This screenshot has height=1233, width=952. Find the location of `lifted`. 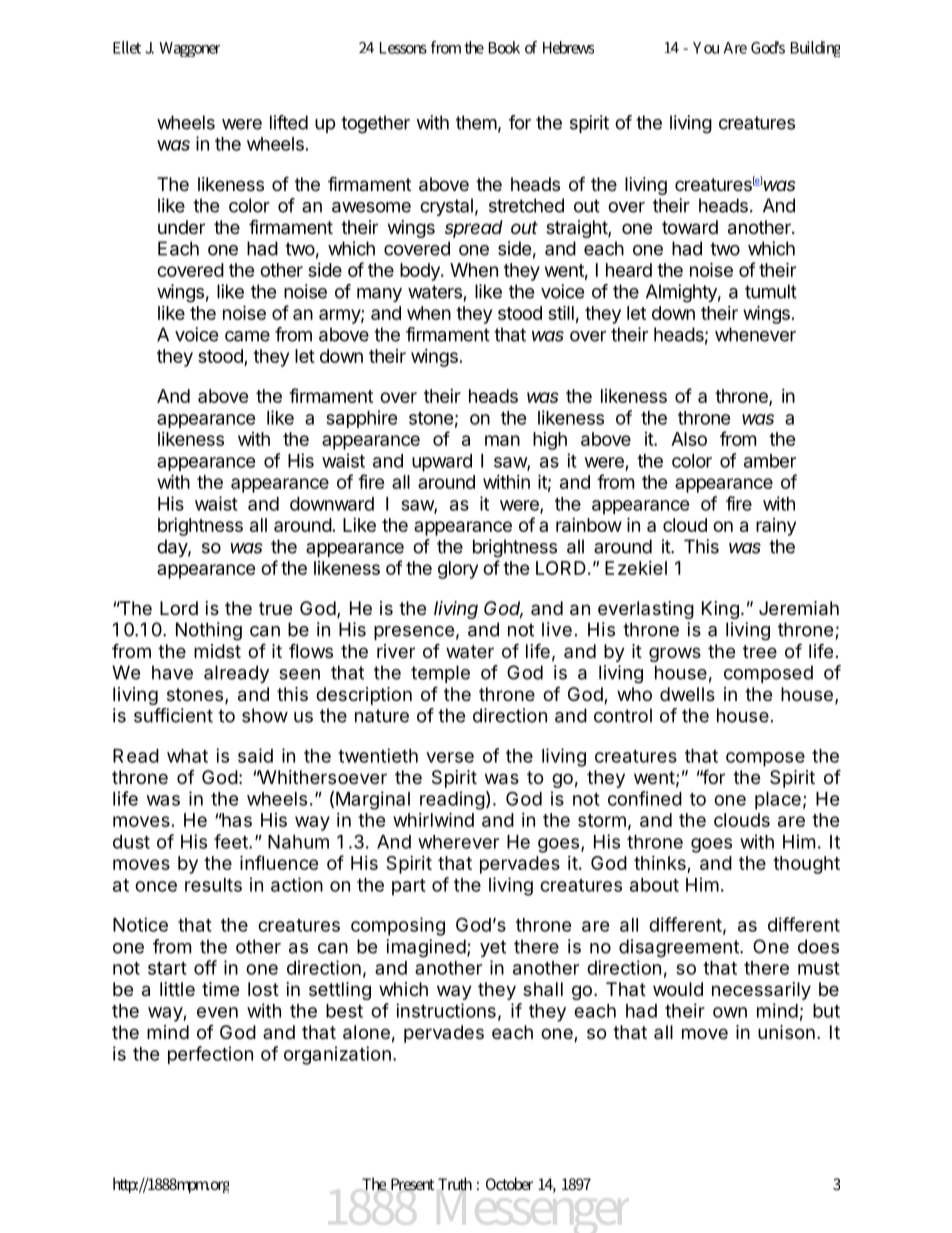

lifted is located at coordinates (289, 122).
